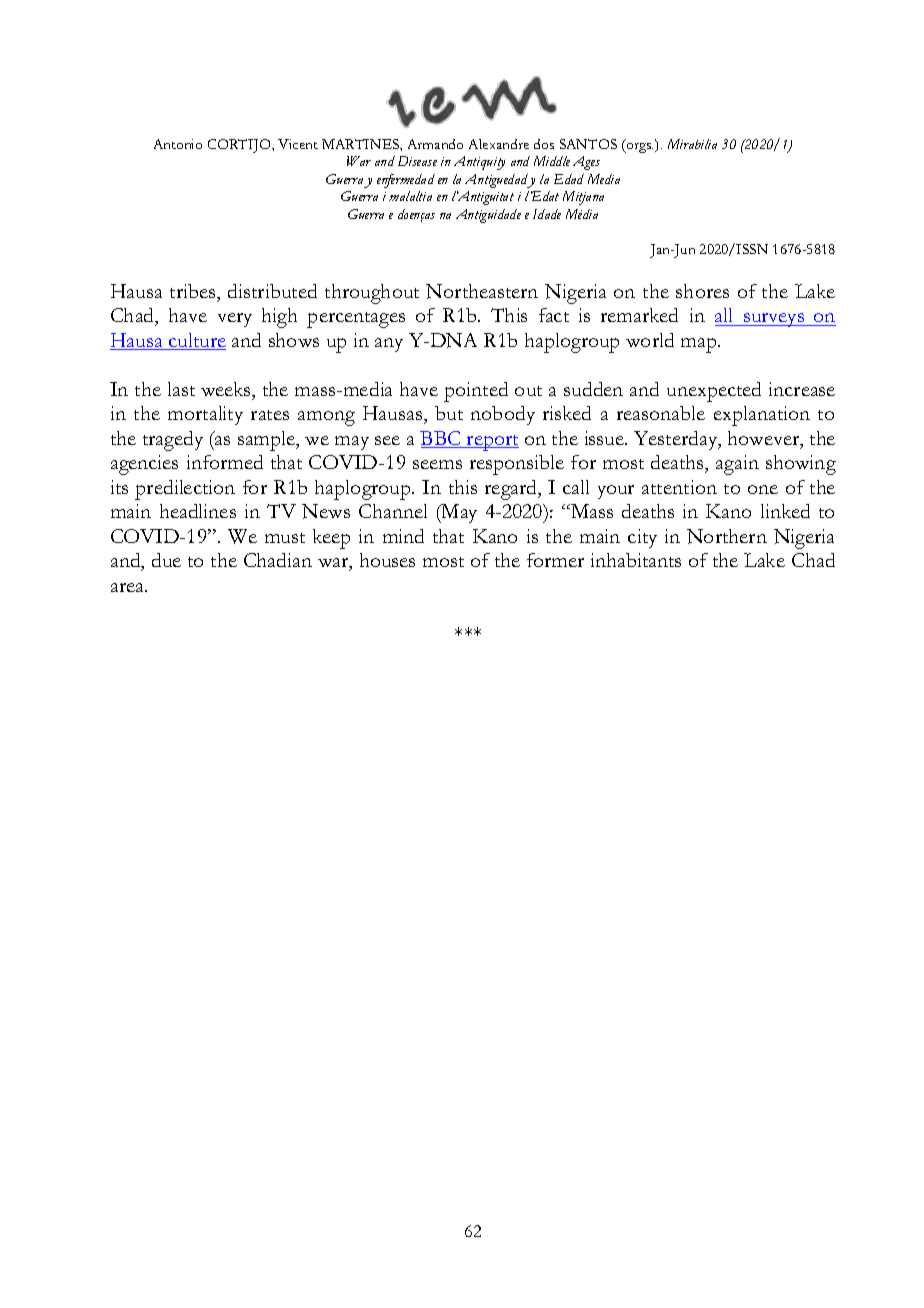 Image resolution: width=924 pixels, height=1308 pixels. Describe the element at coordinates (166, 560) in the document. I see `due` at that location.
